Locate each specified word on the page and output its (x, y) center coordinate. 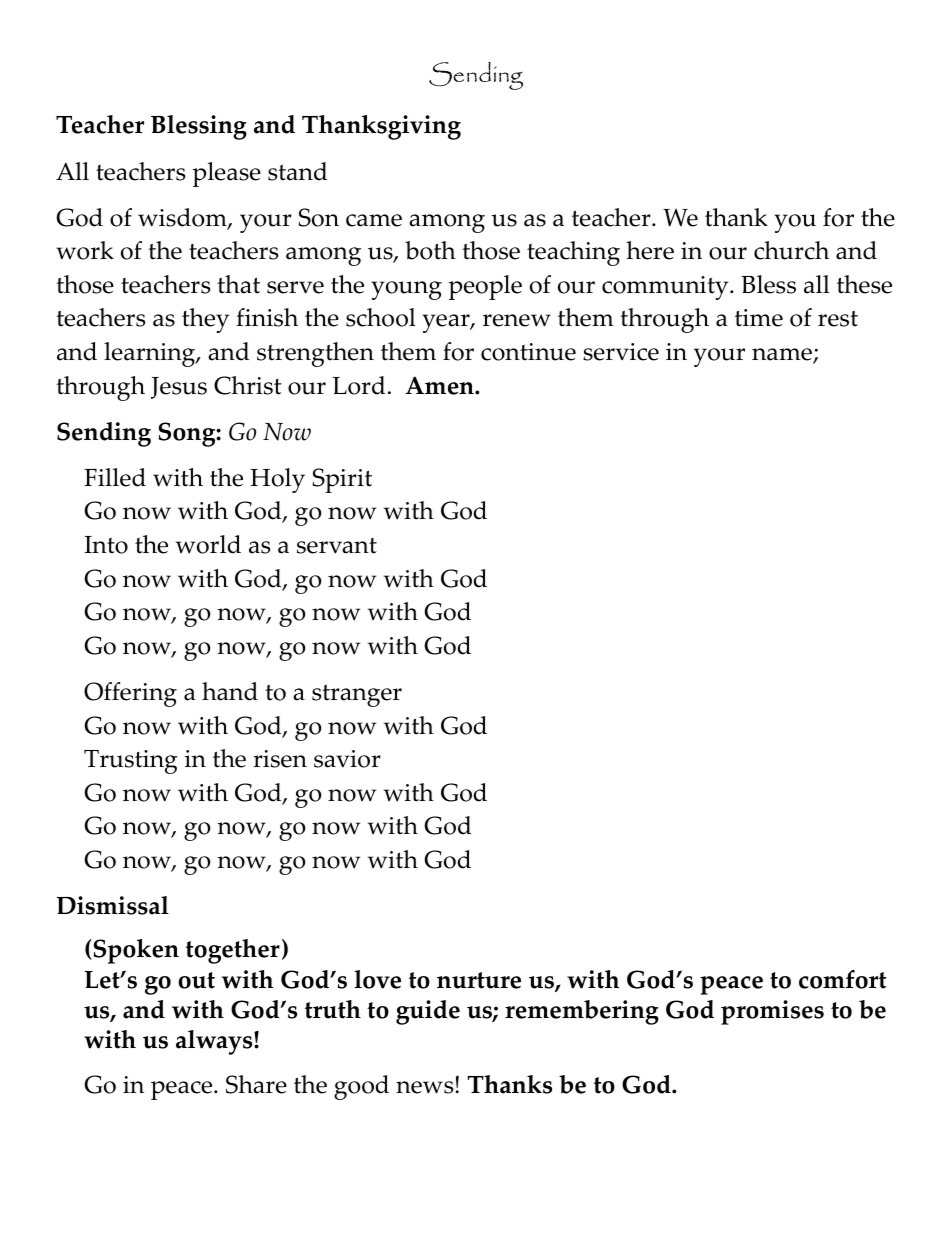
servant (337, 546)
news (426, 1087)
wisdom (183, 218)
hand (230, 691)
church (791, 250)
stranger (357, 696)
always (215, 1042)
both (430, 250)
